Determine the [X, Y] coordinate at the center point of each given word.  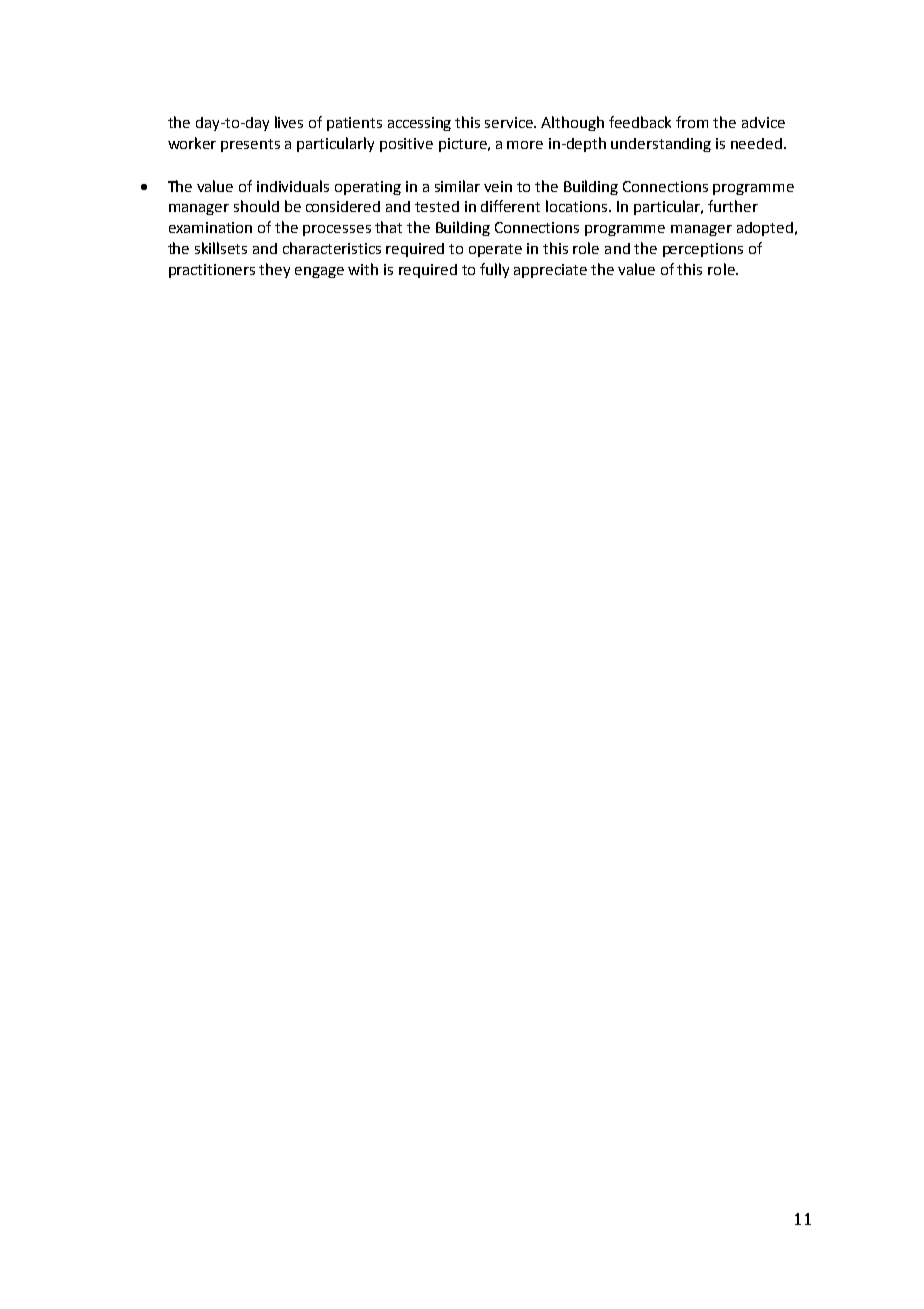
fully [494, 270]
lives [289, 122]
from [692, 122]
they [274, 270]
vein [498, 186]
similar [457, 186]
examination [210, 227]
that [388, 227]
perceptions [703, 250]
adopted [765, 229]
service [510, 122]
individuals [293, 186]
